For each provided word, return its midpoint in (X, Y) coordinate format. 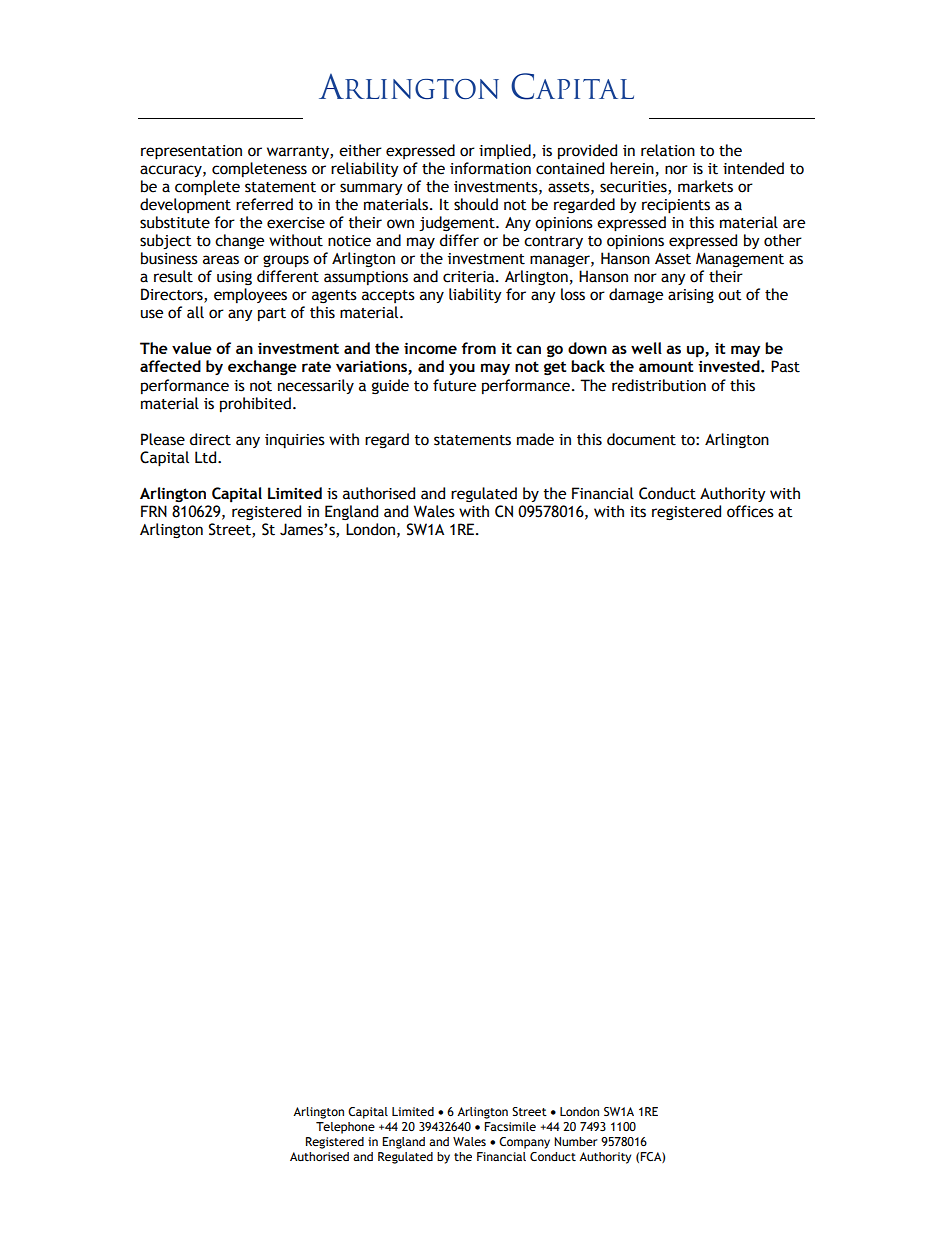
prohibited (255, 404)
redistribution (659, 385)
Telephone (345, 1128)
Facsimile (510, 1126)
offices (750, 511)
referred (264, 204)
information (490, 168)
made (535, 439)
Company (524, 1143)
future (454, 385)
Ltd (207, 457)
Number (576, 1141)
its (638, 512)
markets (705, 186)
